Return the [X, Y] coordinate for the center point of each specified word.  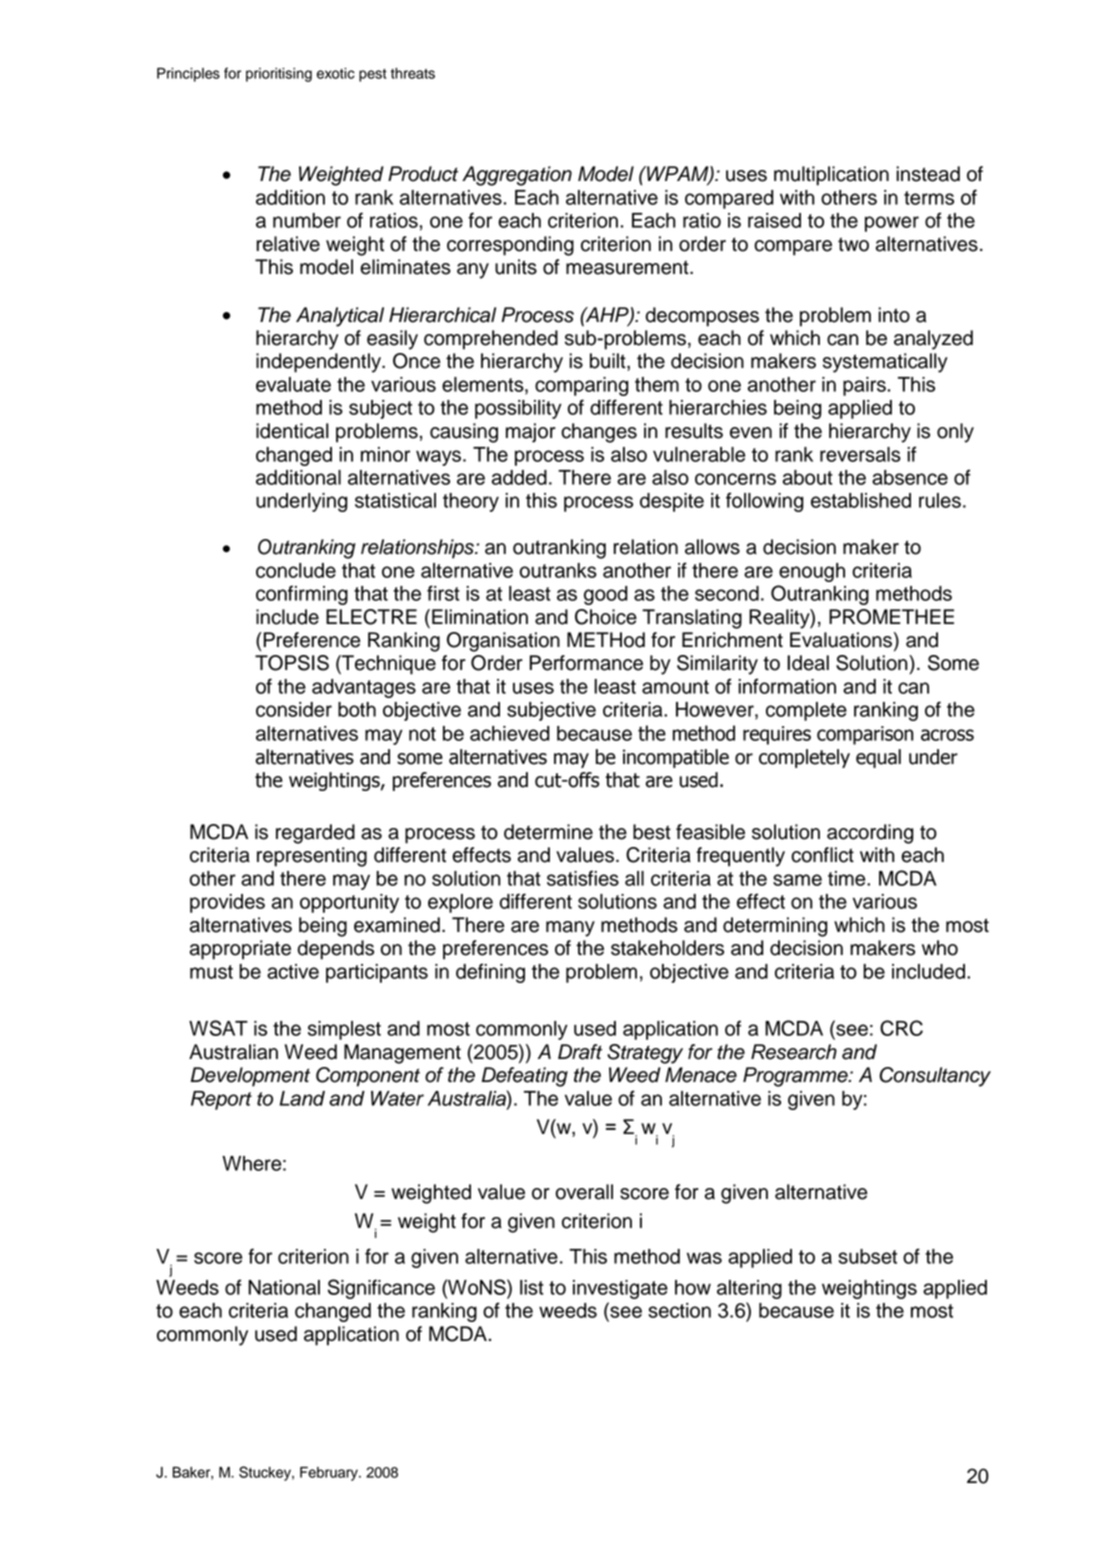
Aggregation [517, 176]
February [330, 1474]
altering [749, 1289]
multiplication [831, 176]
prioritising [279, 75]
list [532, 1287]
